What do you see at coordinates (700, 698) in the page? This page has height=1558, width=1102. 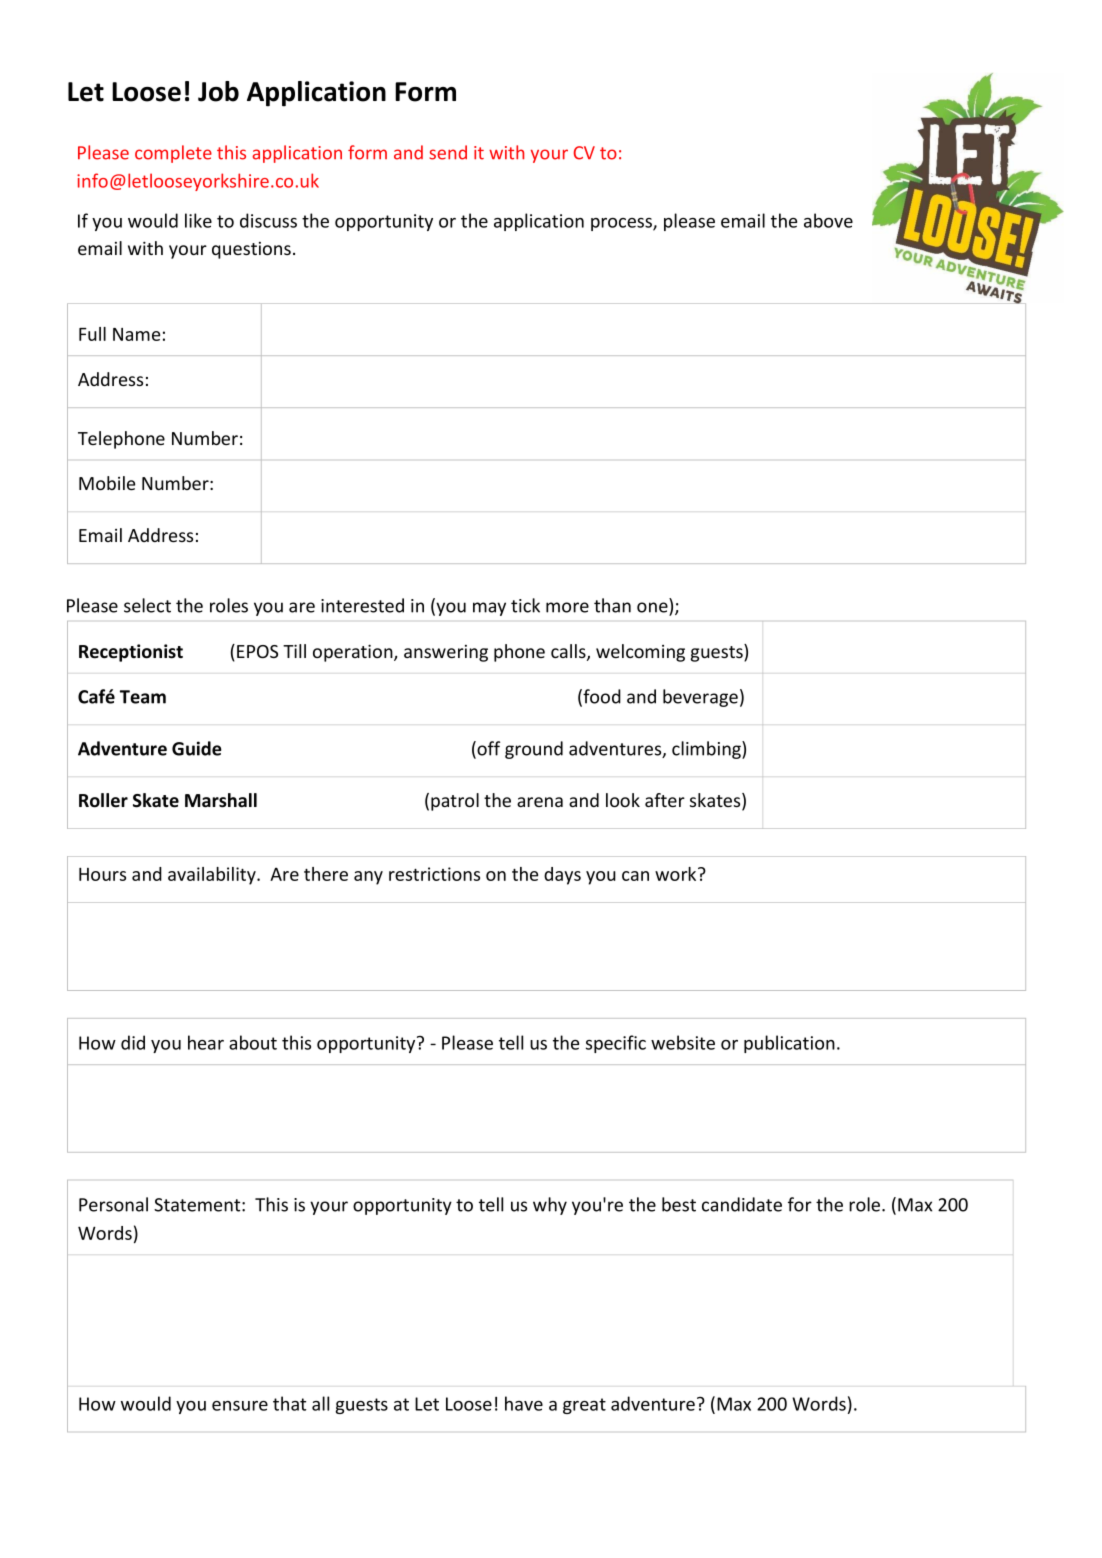 I see `beverage` at bounding box center [700, 698].
